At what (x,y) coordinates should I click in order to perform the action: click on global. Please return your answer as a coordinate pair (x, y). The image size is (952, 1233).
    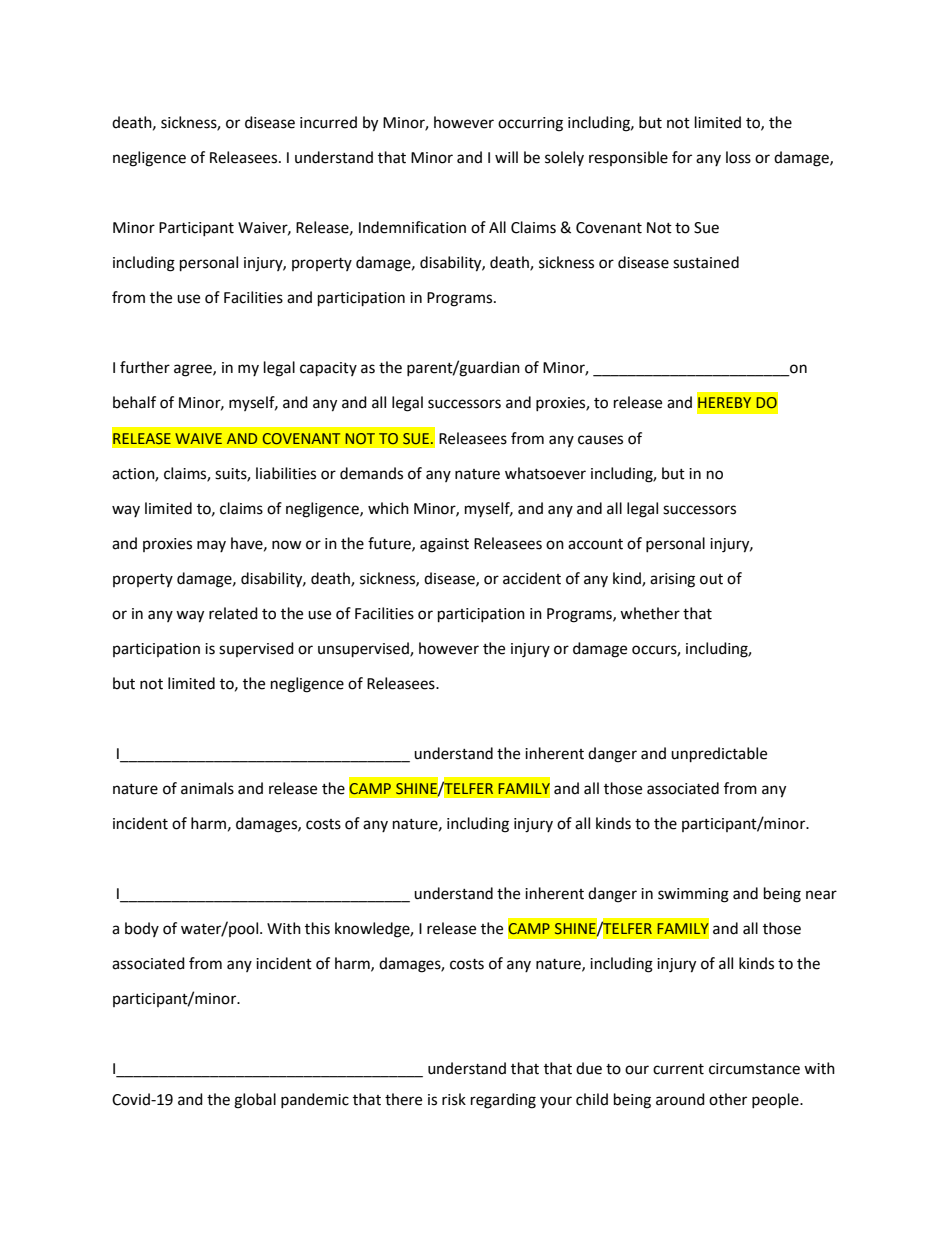
    Looking at the image, I should click on (255, 1101).
